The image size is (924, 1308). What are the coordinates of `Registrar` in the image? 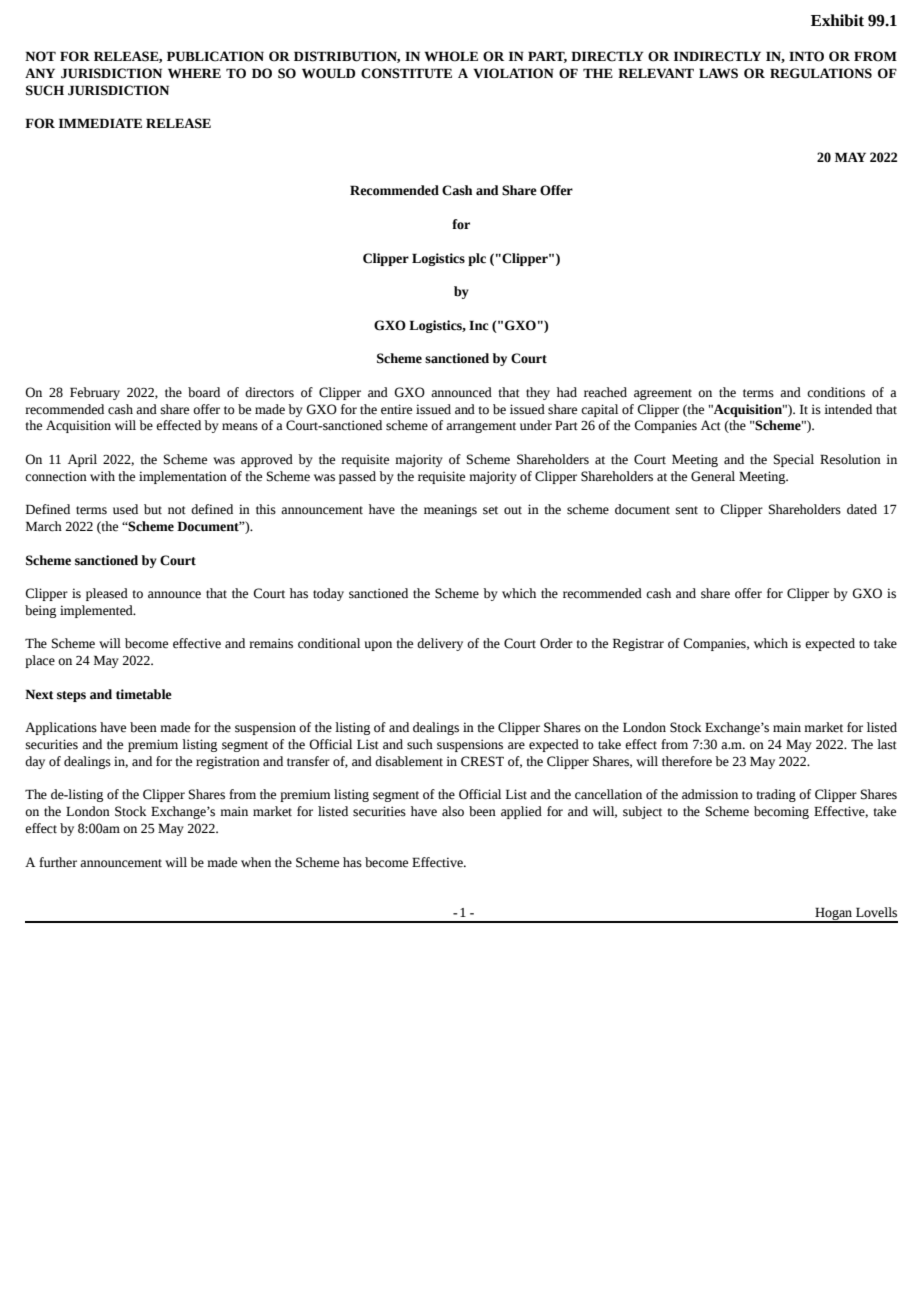 It's located at (638, 644).
